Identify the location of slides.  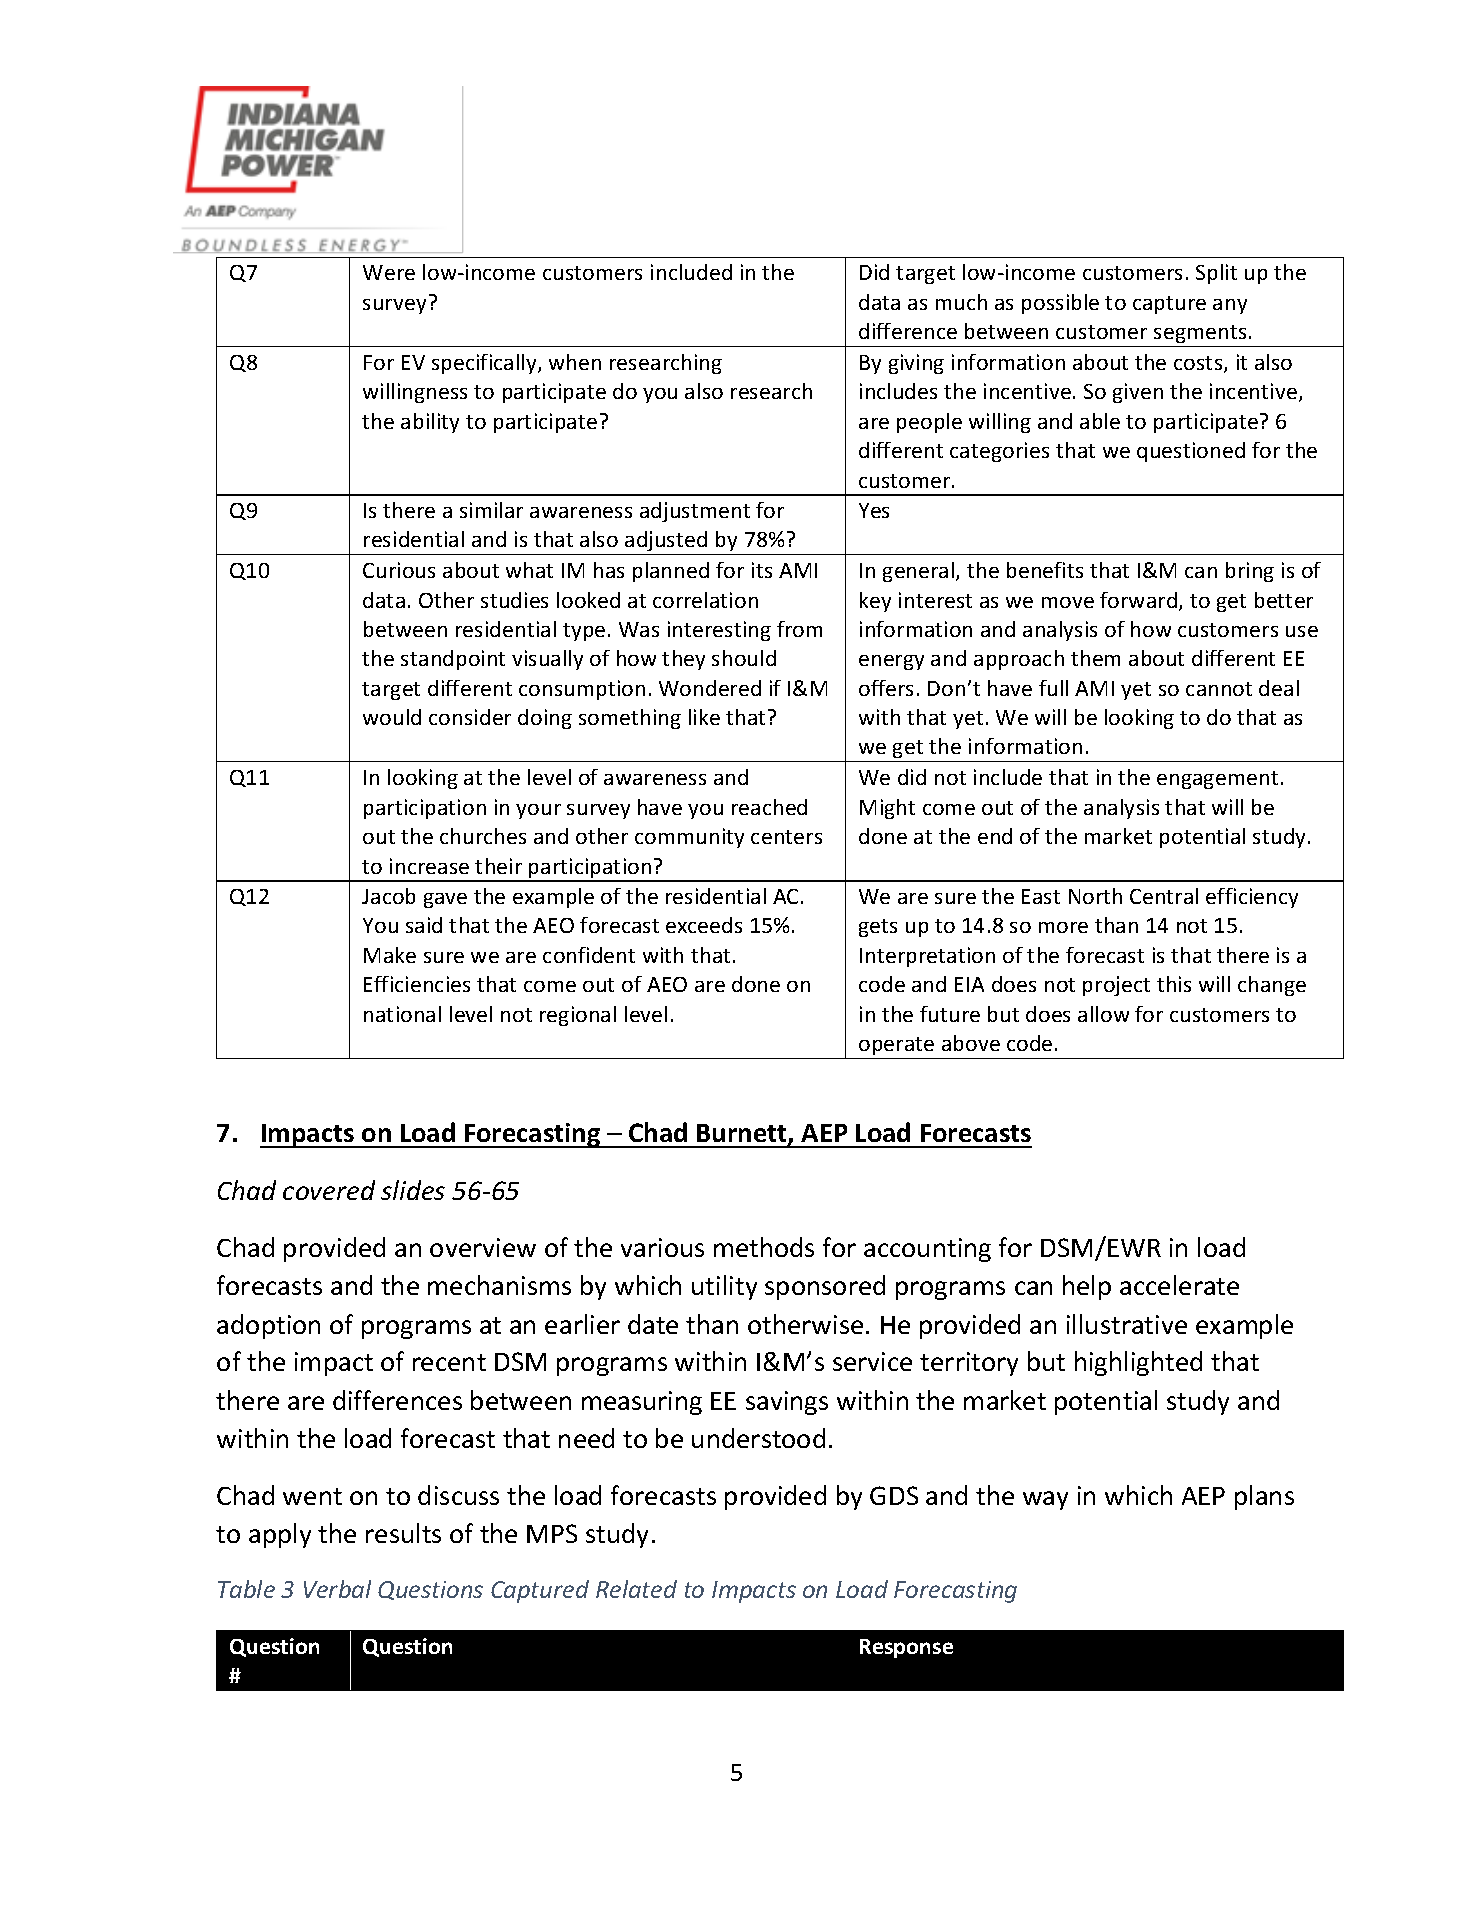
(413, 1190).
